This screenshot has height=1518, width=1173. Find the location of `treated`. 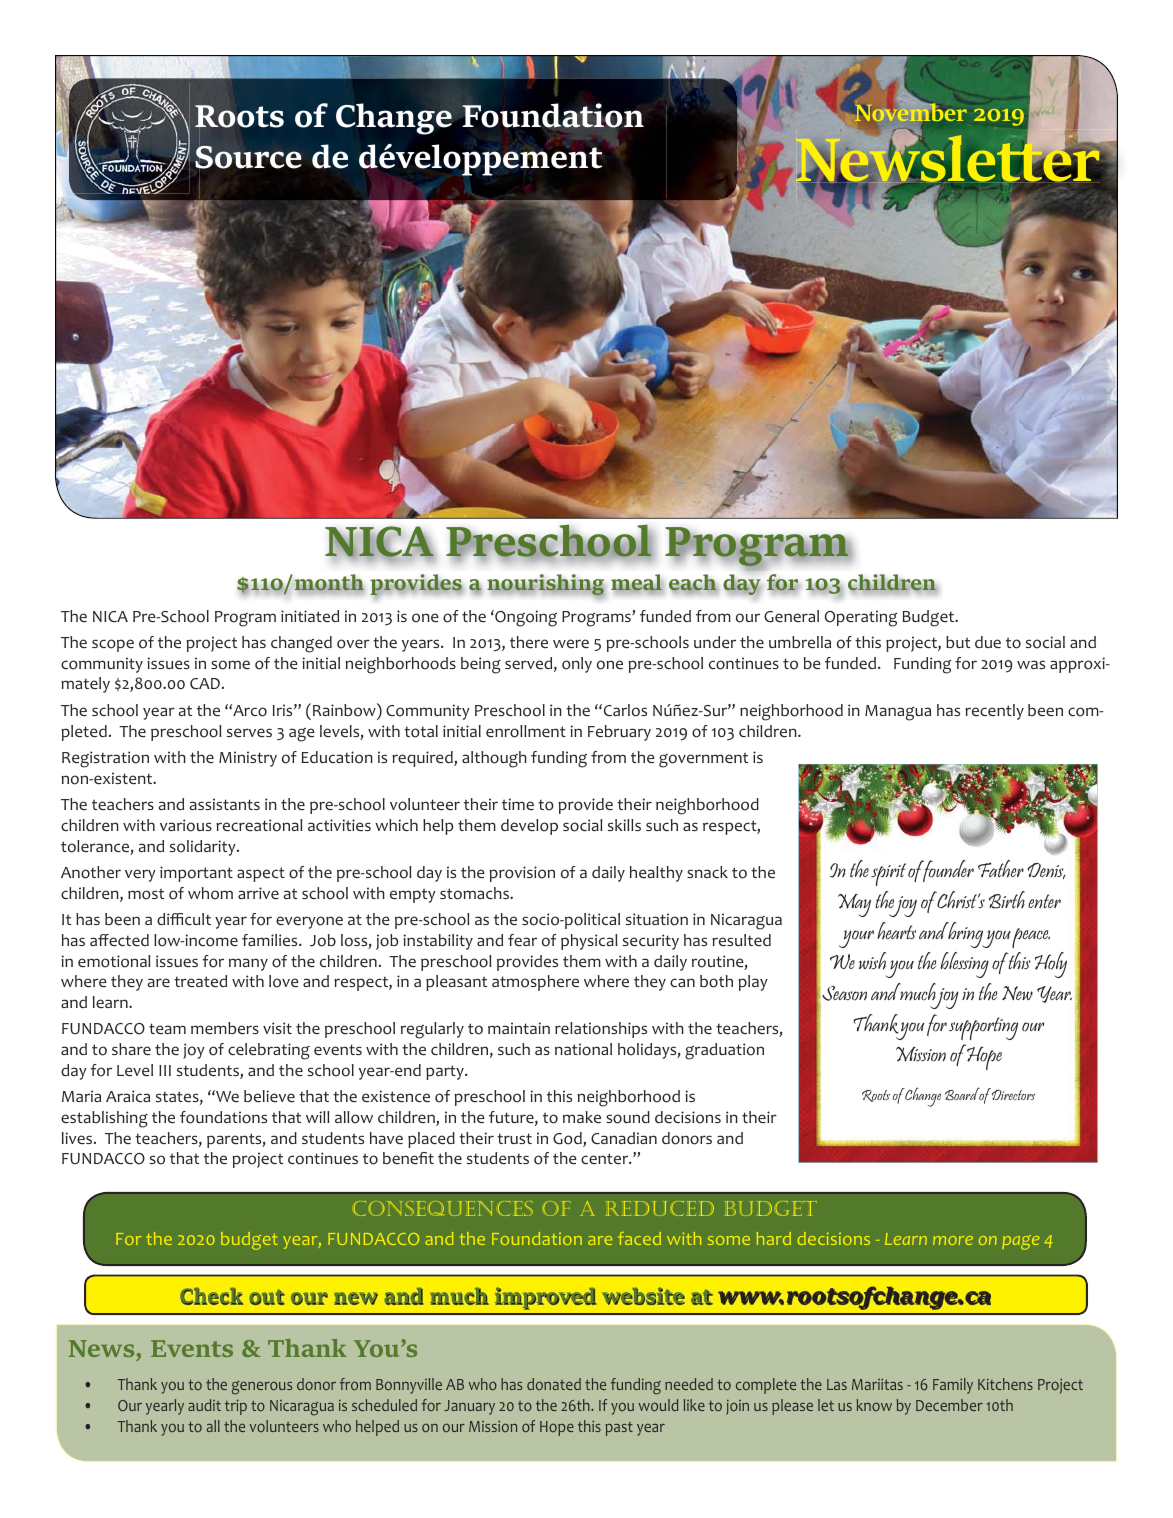

treated is located at coordinates (200, 981).
